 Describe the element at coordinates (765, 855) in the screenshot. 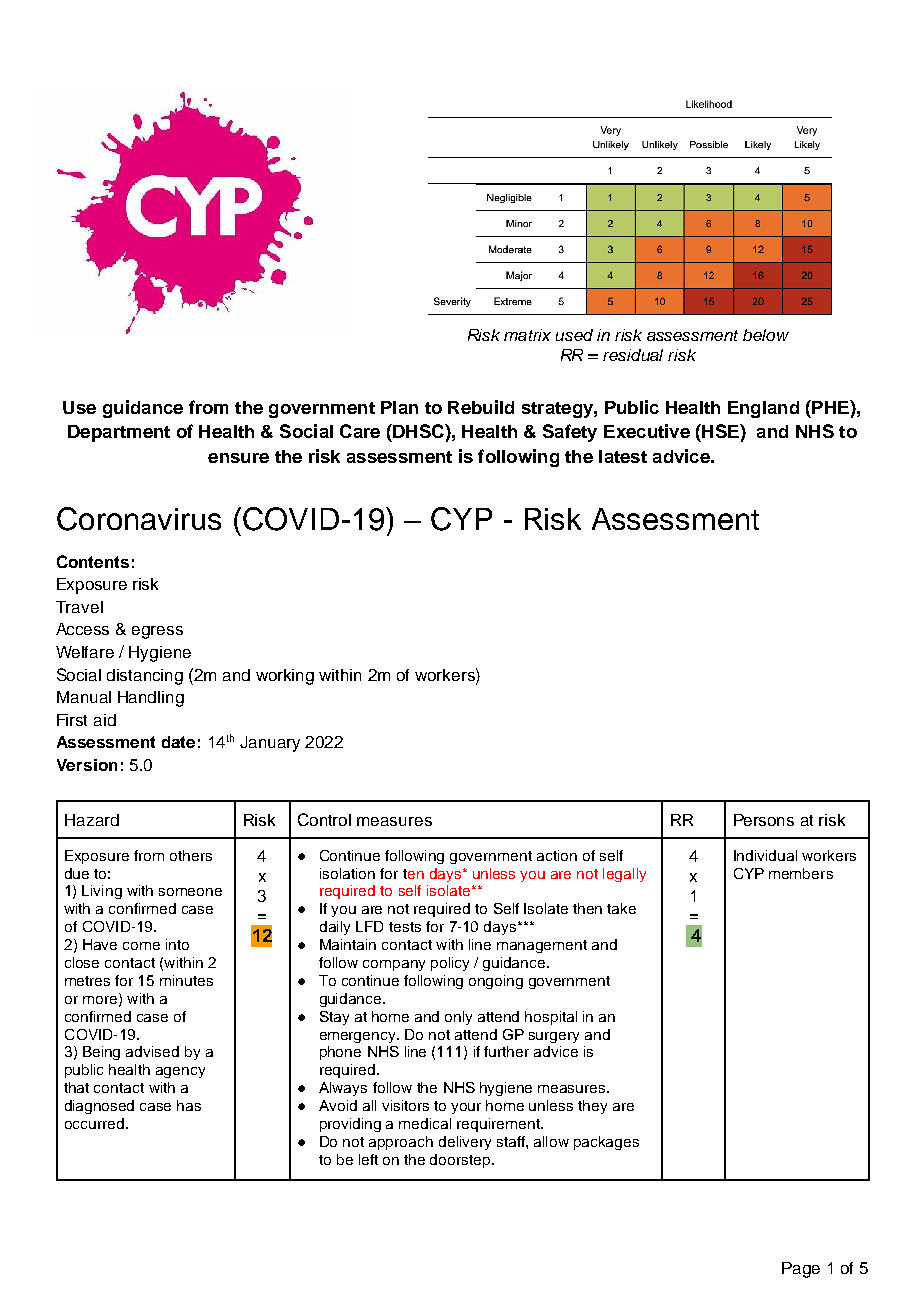

I see `Individual` at that location.
